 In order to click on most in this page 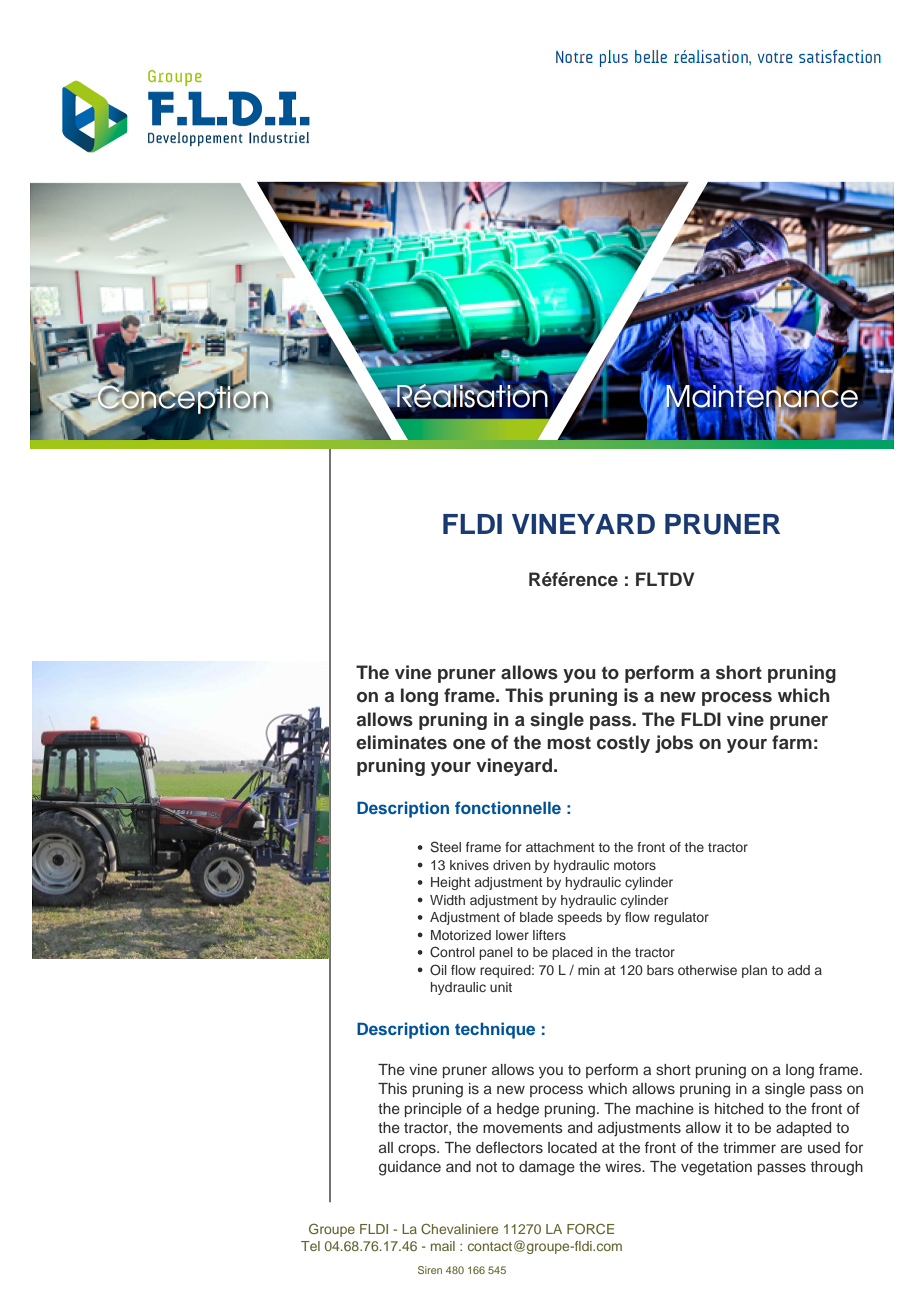, I will do `click(569, 743)`.
